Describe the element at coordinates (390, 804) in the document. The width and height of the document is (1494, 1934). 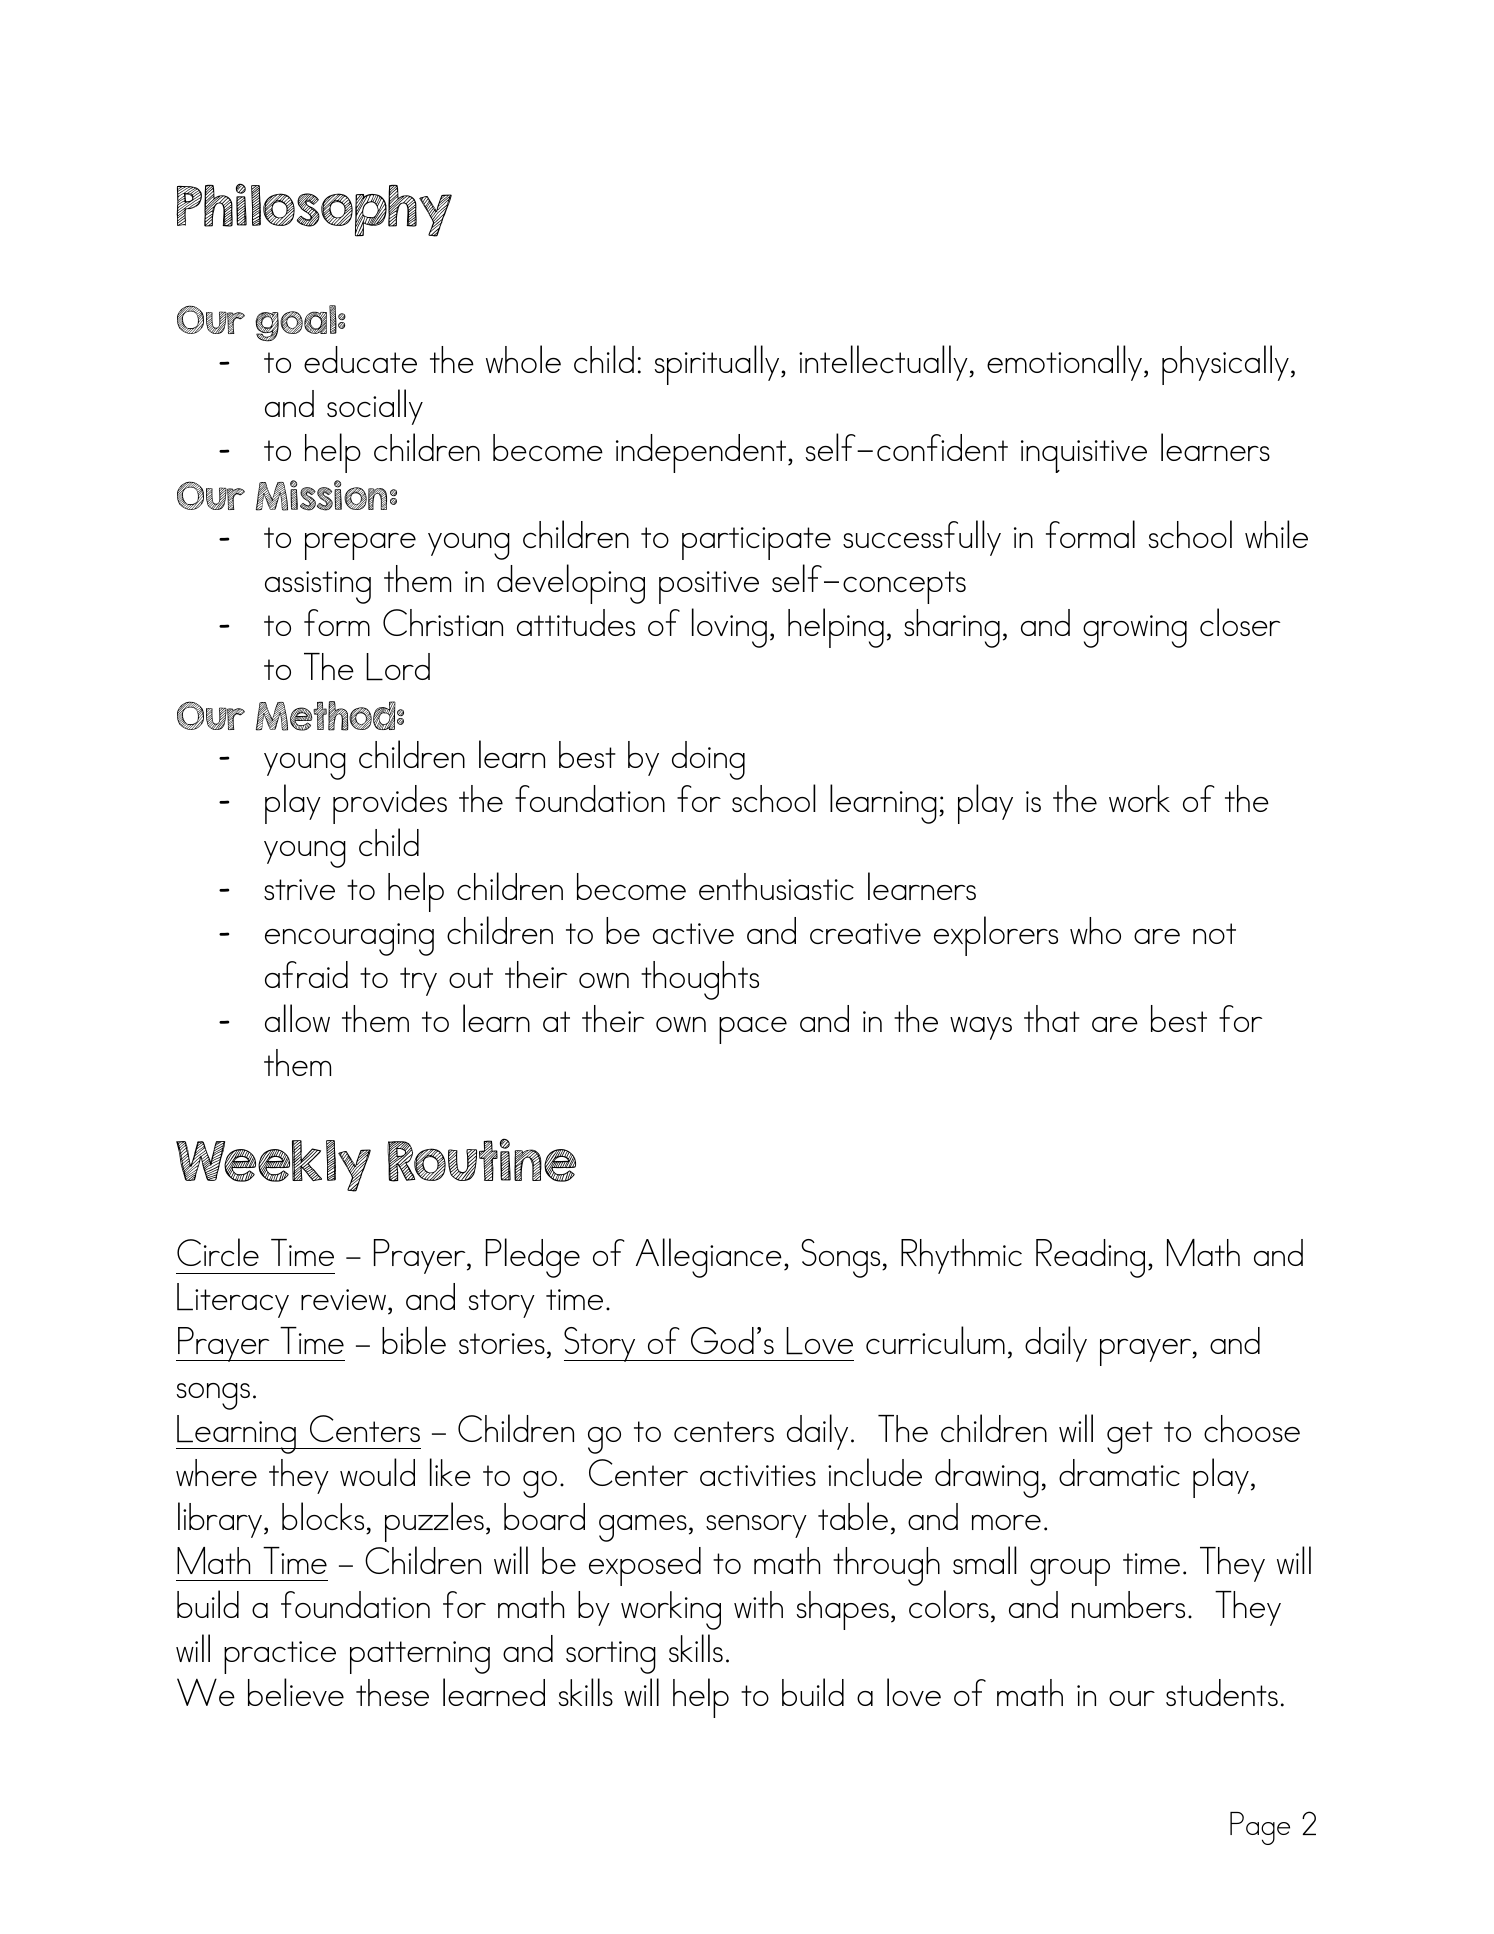
I see `provides` at that location.
